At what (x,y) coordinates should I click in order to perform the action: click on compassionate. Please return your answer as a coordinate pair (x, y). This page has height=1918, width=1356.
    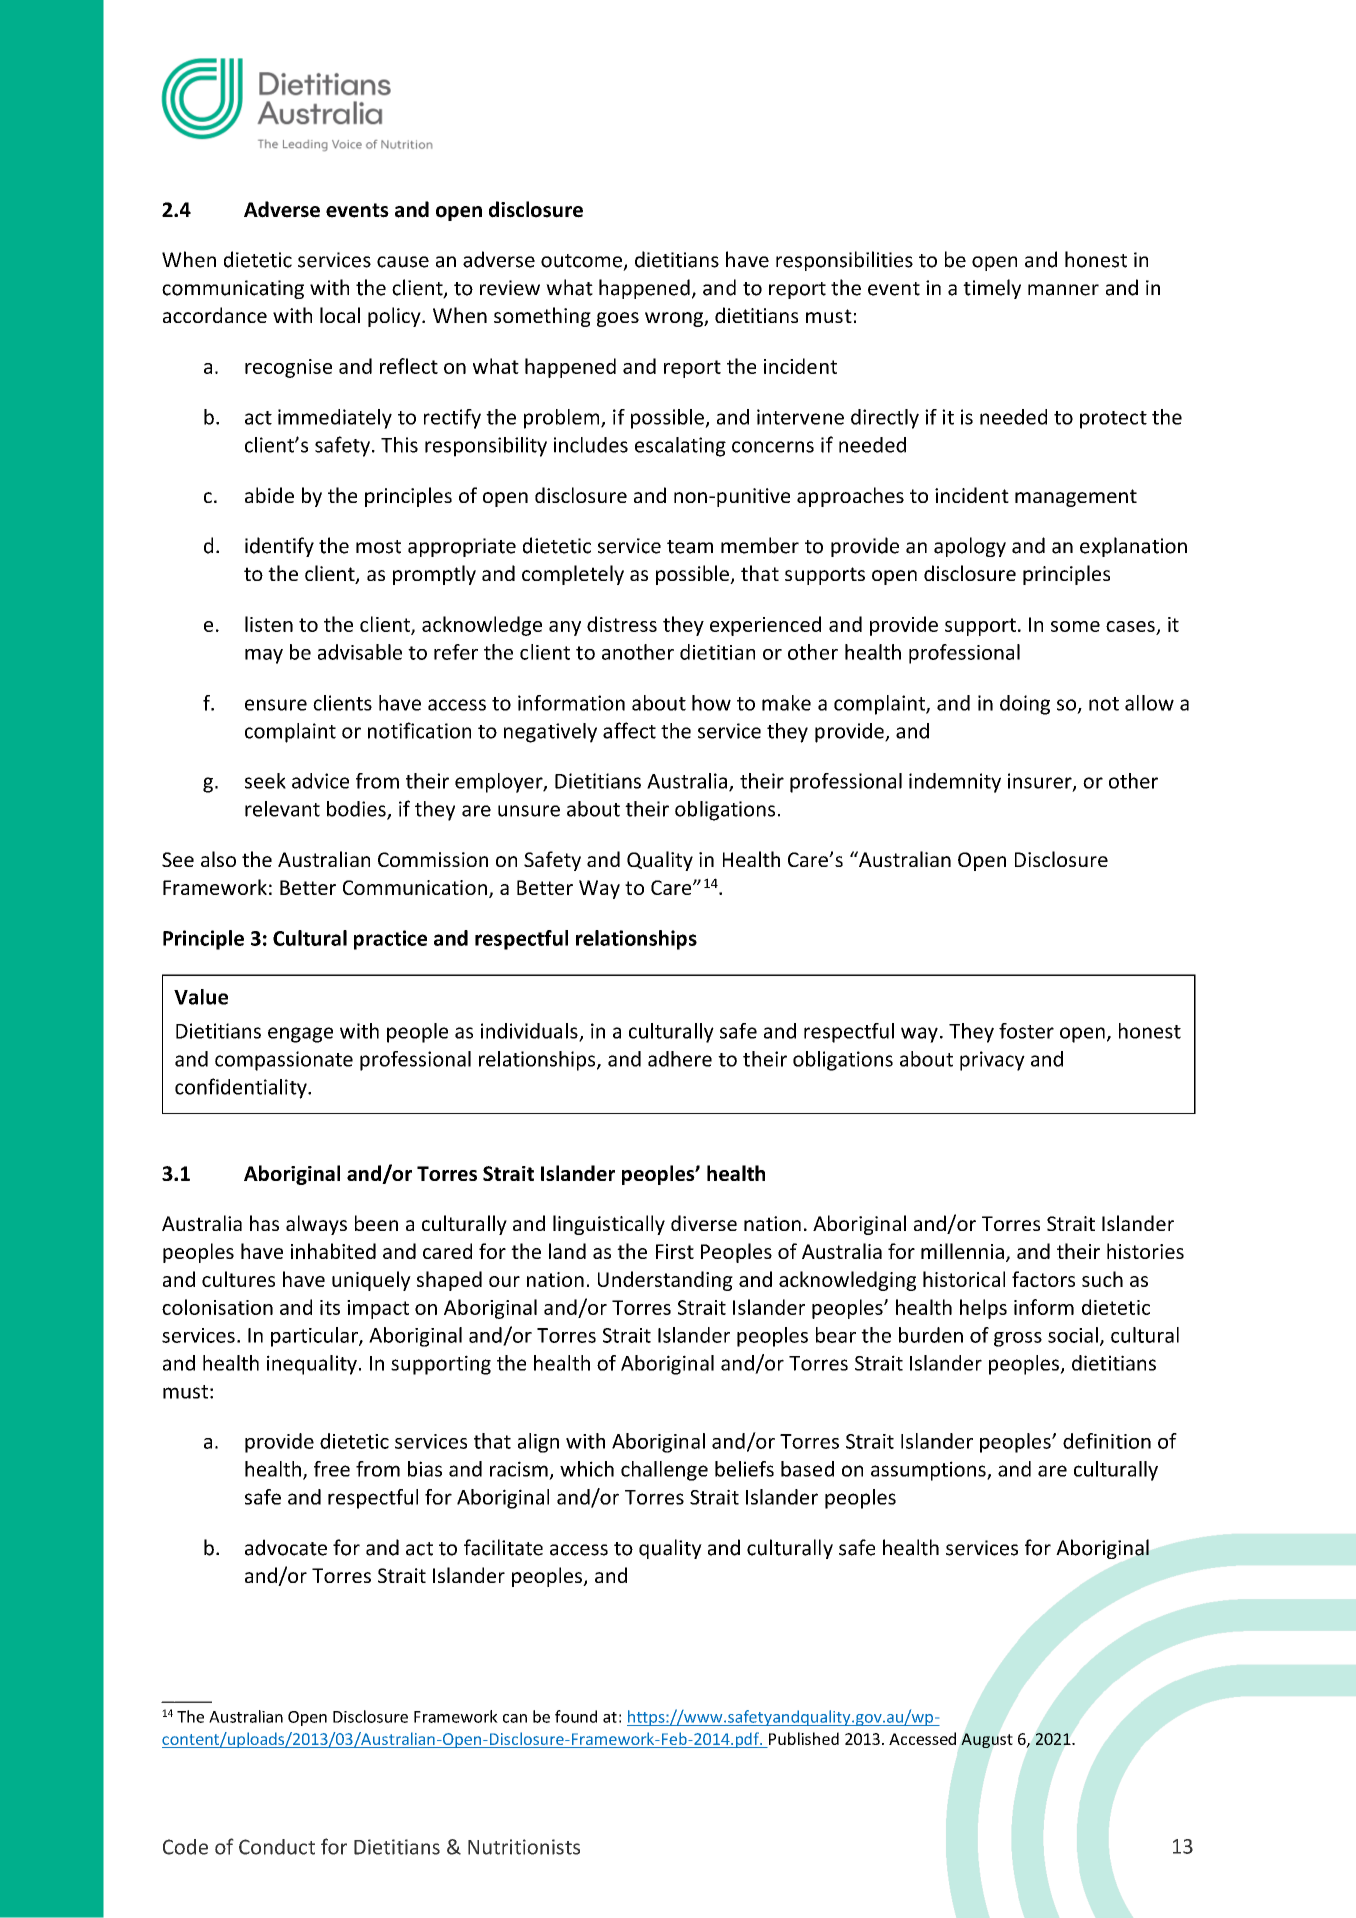
    Looking at the image, I should click on (284, 1061).
